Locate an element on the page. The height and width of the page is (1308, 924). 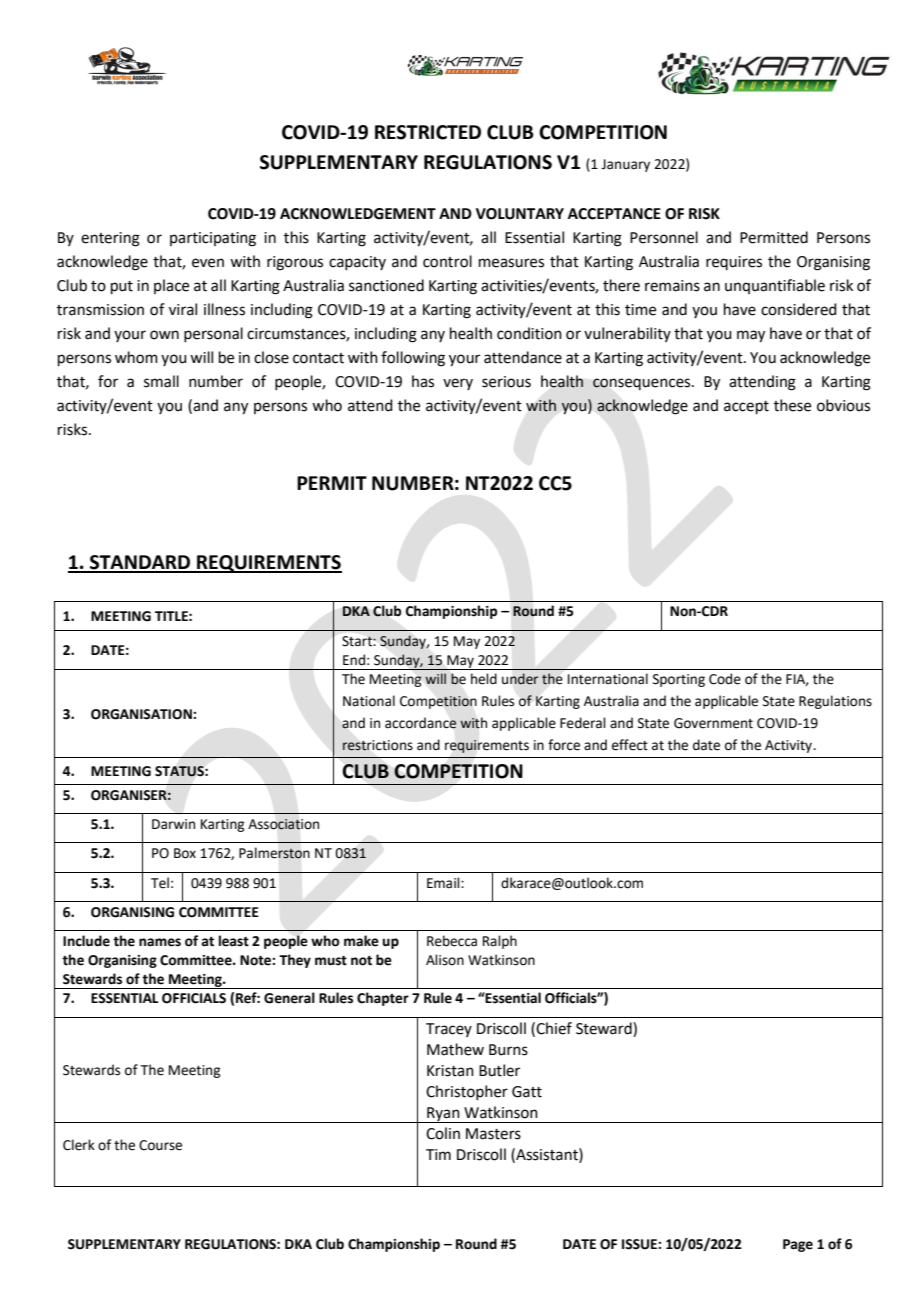
Code is located at coordinates (725, 679).
